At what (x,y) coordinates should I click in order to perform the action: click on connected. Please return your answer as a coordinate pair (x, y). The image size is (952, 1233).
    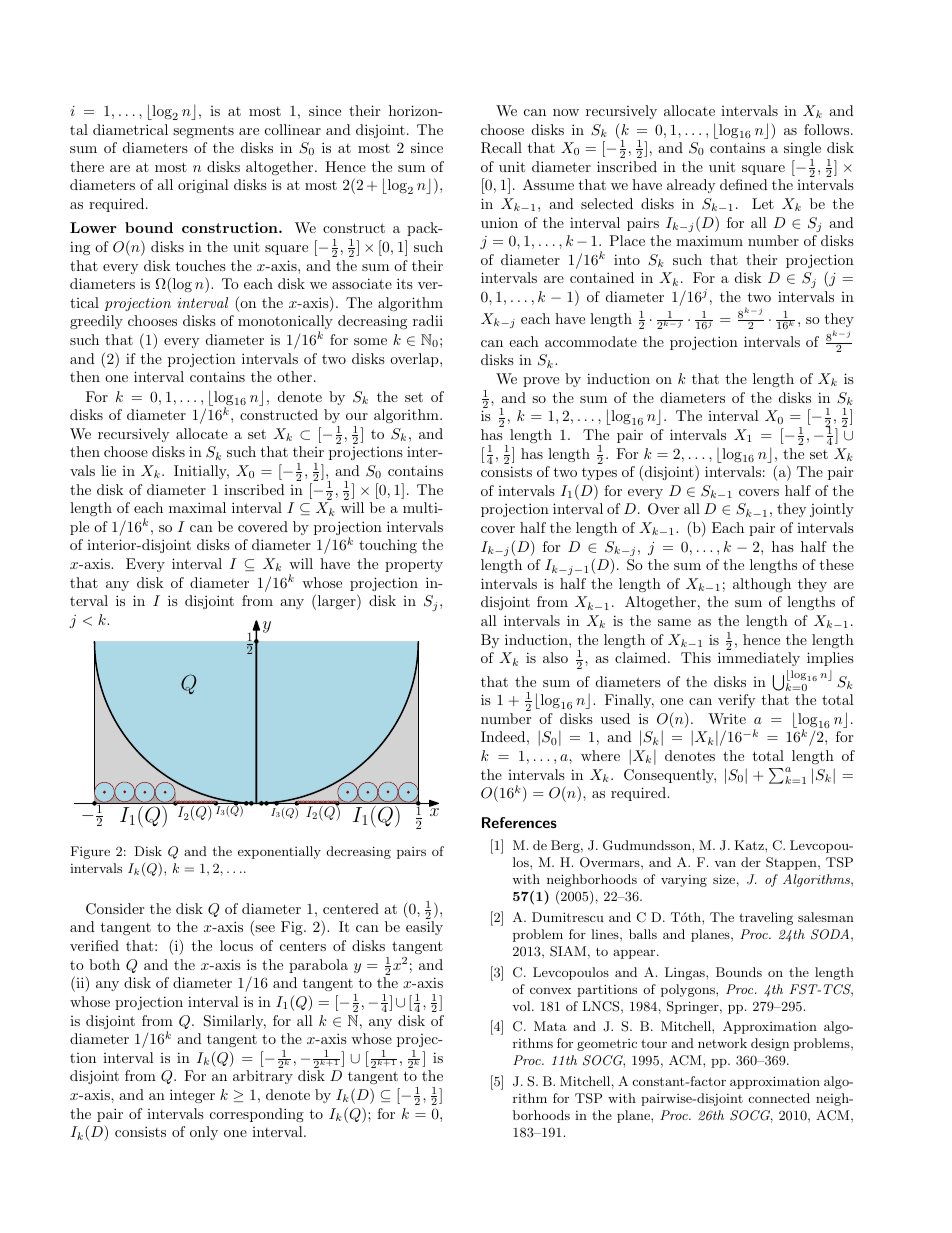
    Looking at the image, I should click on (779, 1098).
